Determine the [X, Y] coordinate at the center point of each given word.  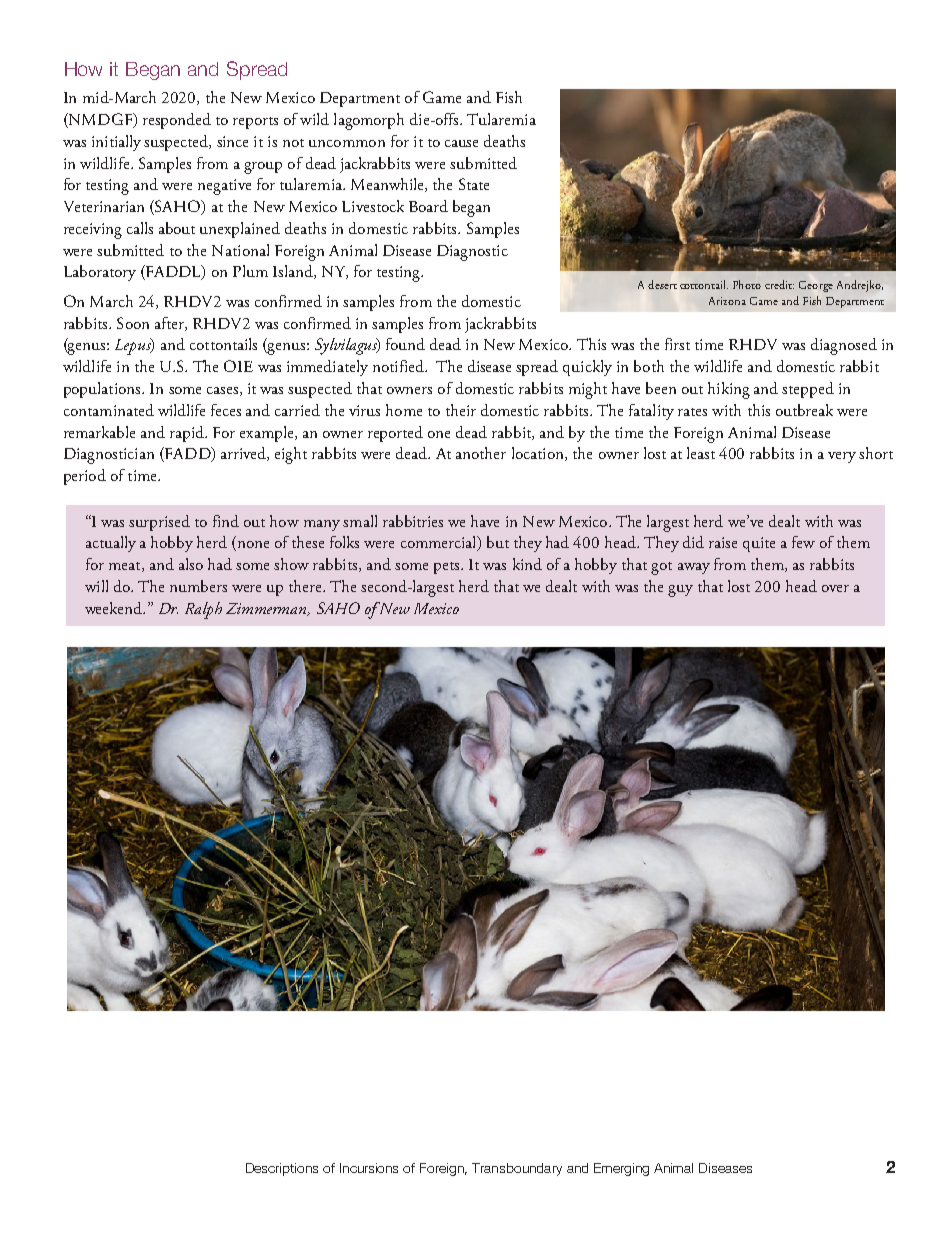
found [405, 344]
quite [759, 544]
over [835, 588]
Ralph [203, 610]
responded [177, 121]
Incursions [369, 1168]
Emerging [621, 1169]
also [191, 564]
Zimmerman [267, 609]
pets [448, 568]
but [498, 542]
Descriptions [282, 1169]
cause [461, 143]
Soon [133, 323]
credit [779, 284]
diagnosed [844, 346]
